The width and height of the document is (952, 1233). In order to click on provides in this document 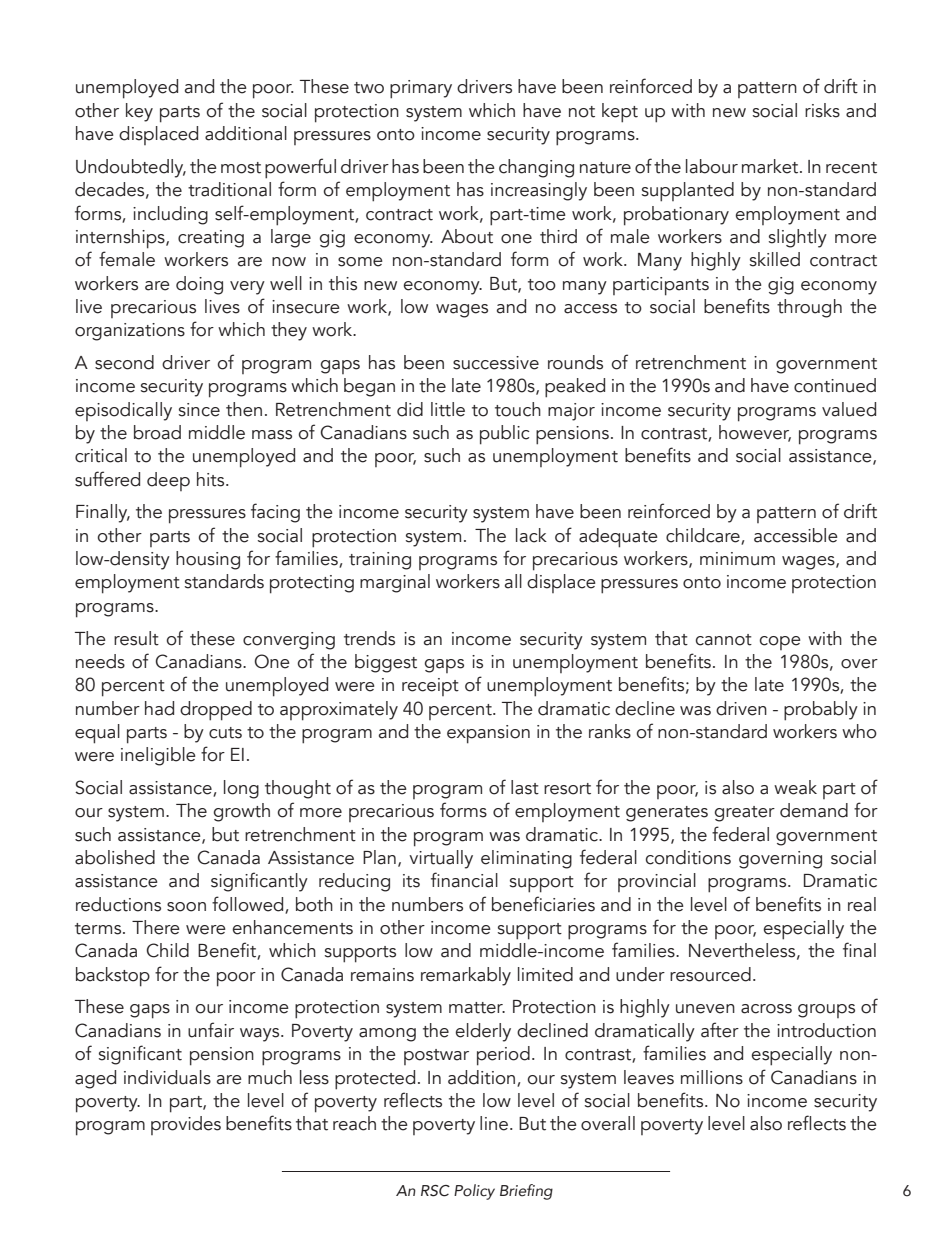, I will do `click(186, 1125)`.
